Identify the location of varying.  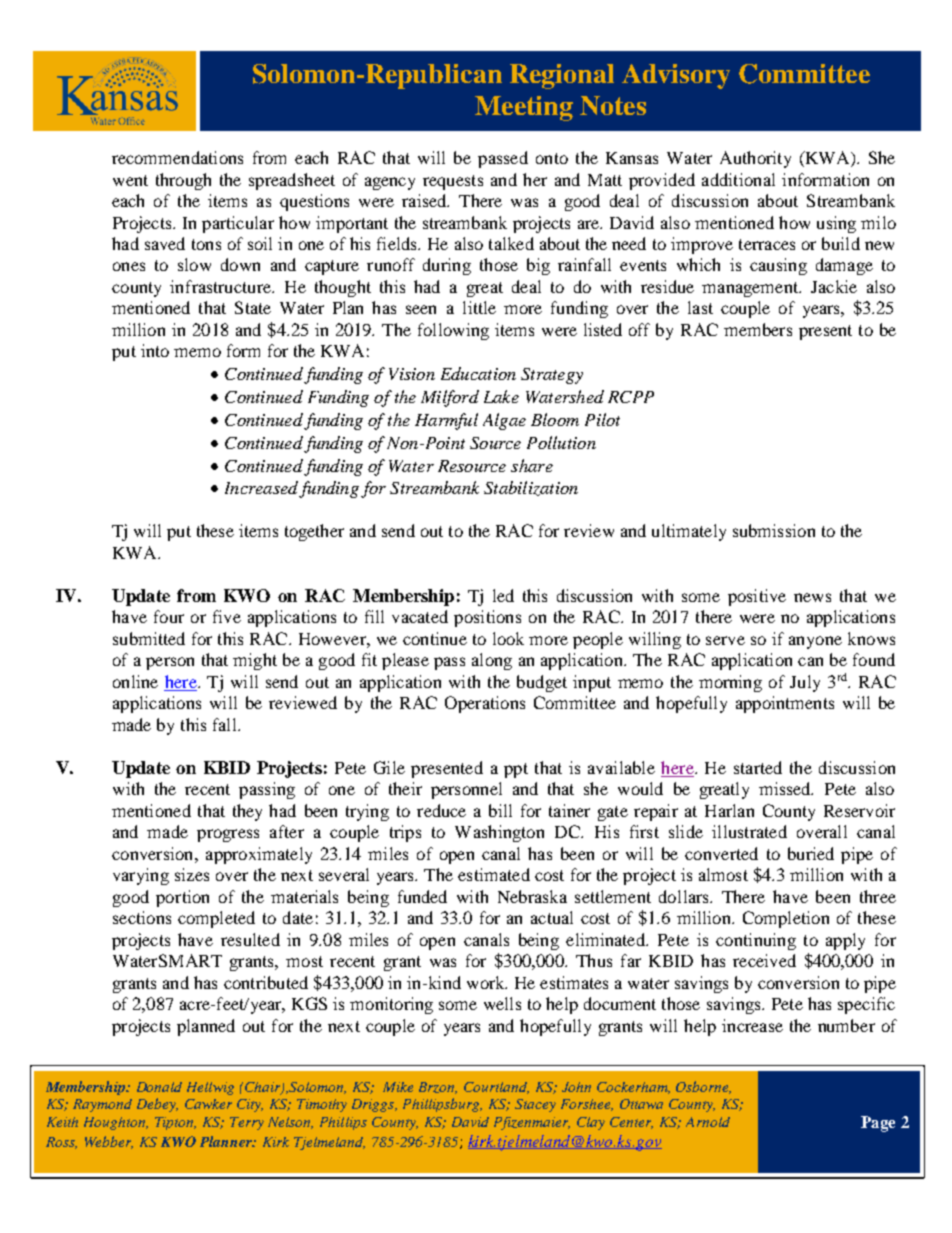
(141, 876).
